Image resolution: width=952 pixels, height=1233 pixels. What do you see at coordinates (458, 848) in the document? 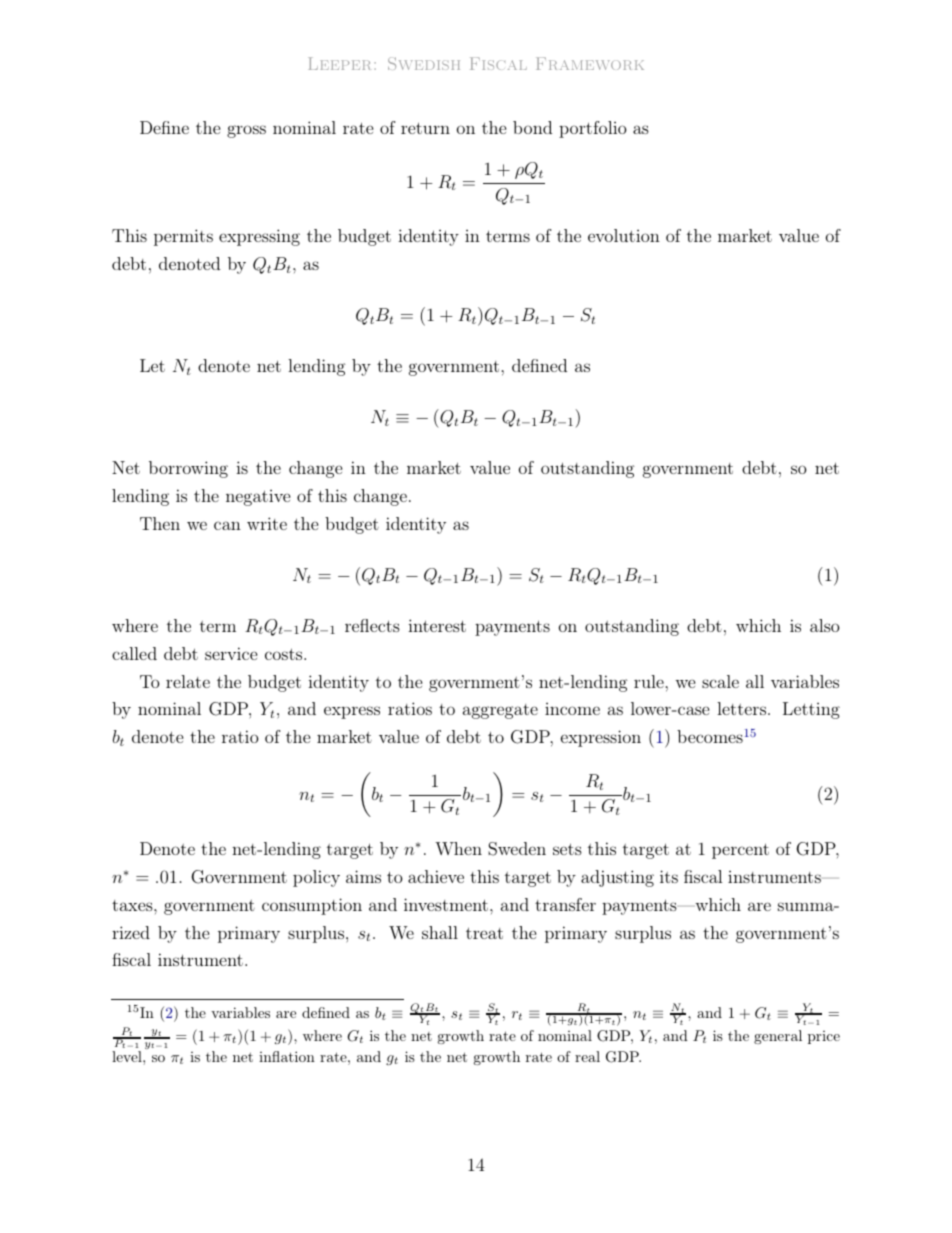
I see `When` at bounding box center [458, 848].
